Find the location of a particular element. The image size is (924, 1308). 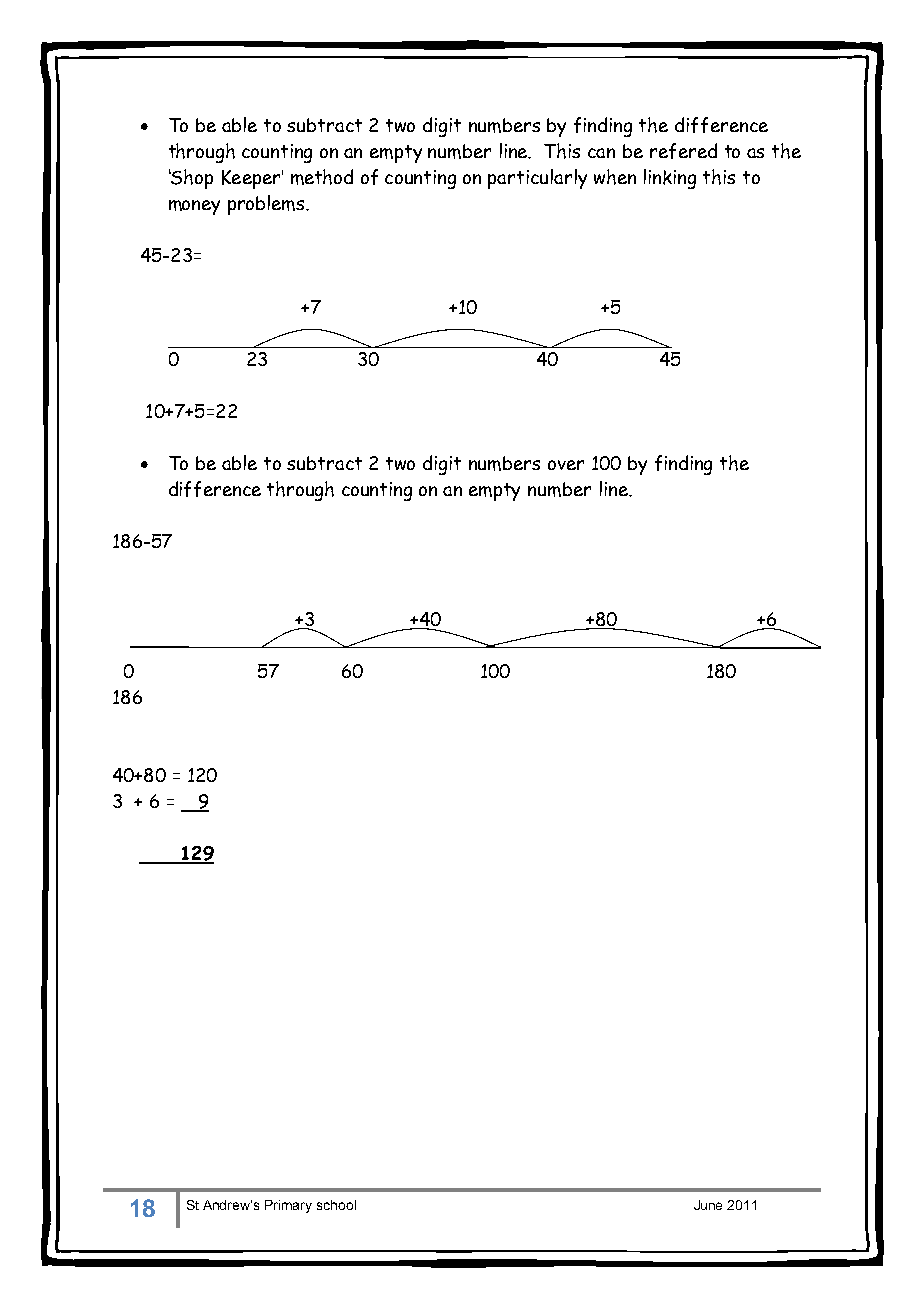

problems is located at coordinates (267, 205).
